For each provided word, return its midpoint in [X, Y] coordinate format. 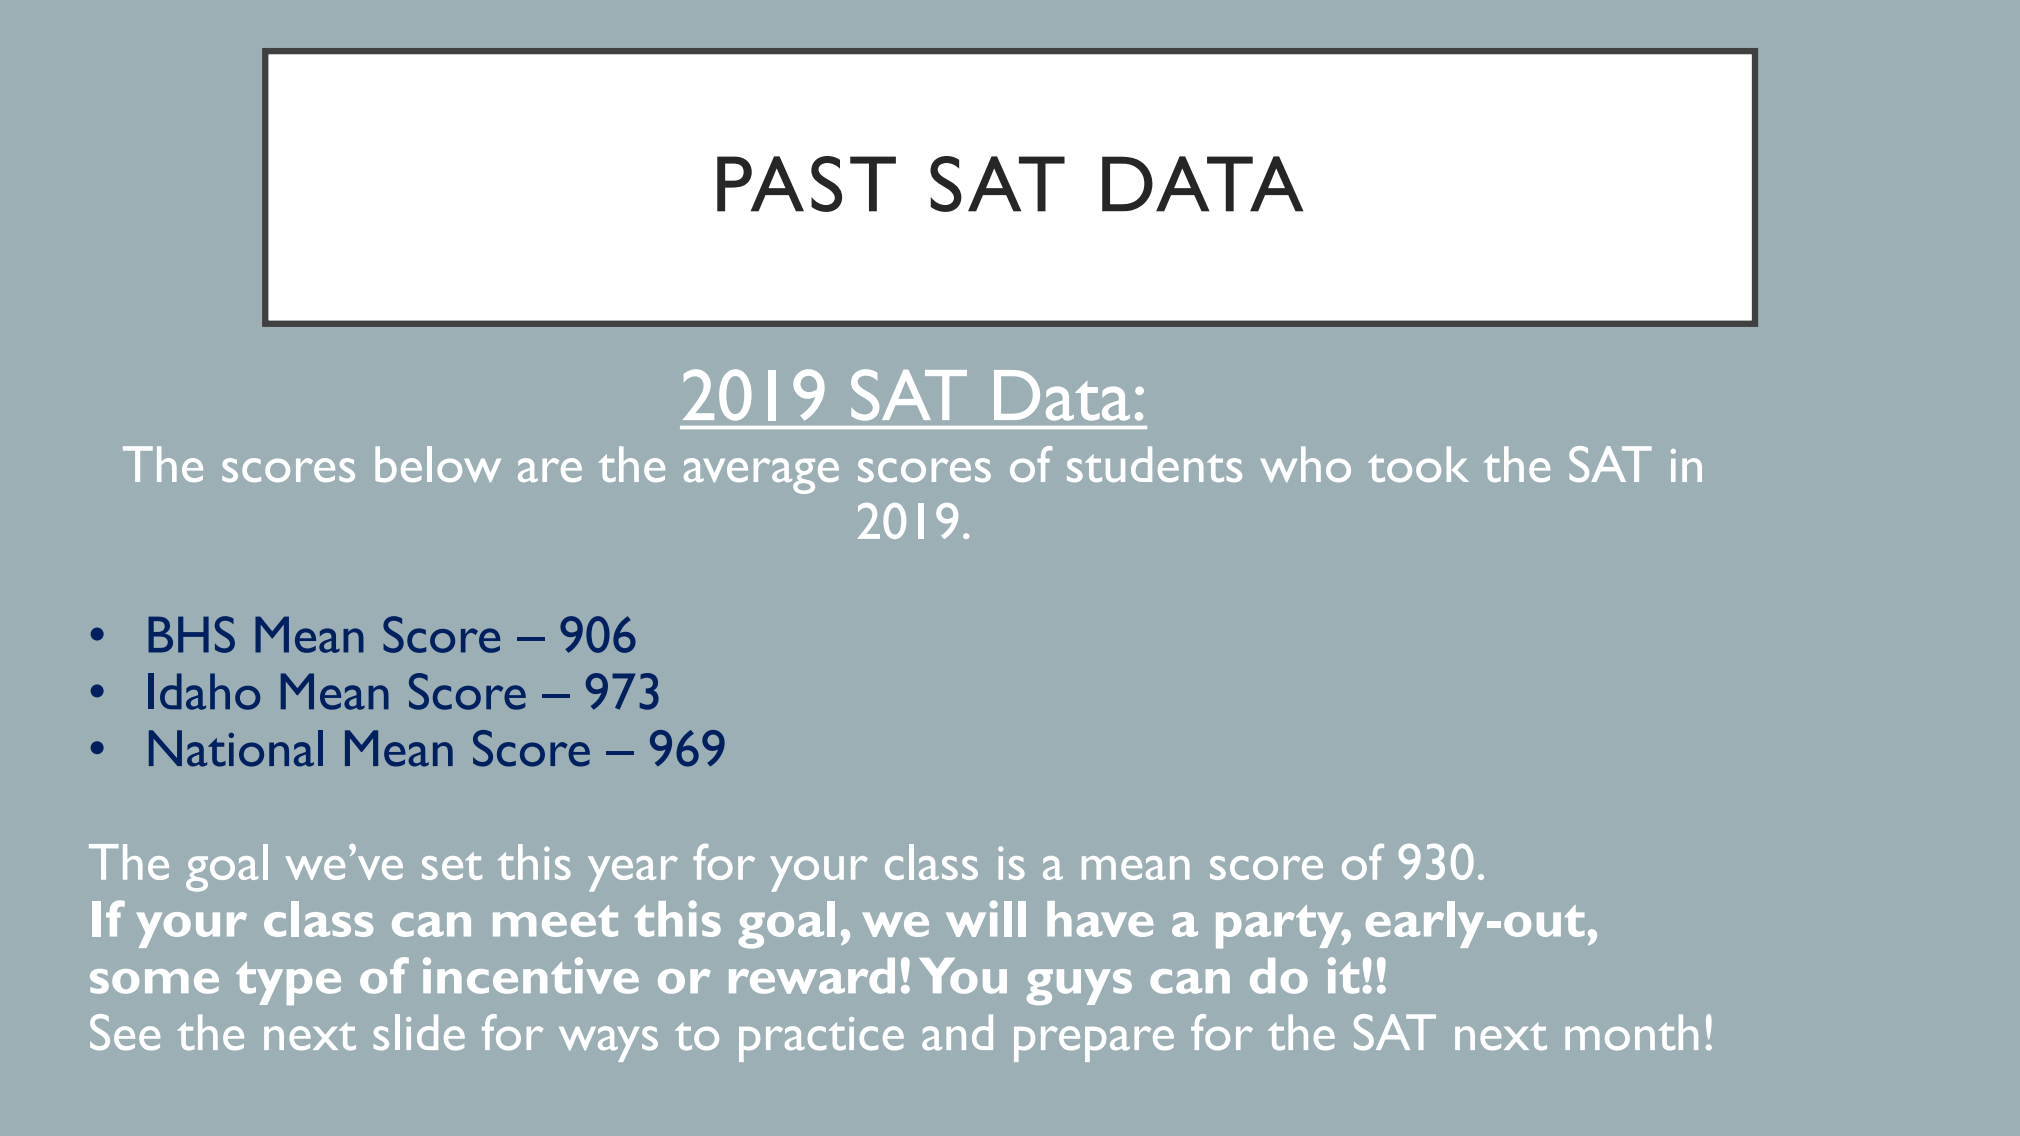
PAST [806, 184]
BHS [191, 634]
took [1418, 464]
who [1306, 464]
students [1154, 464]
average [761, 476]
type [288, 983]
